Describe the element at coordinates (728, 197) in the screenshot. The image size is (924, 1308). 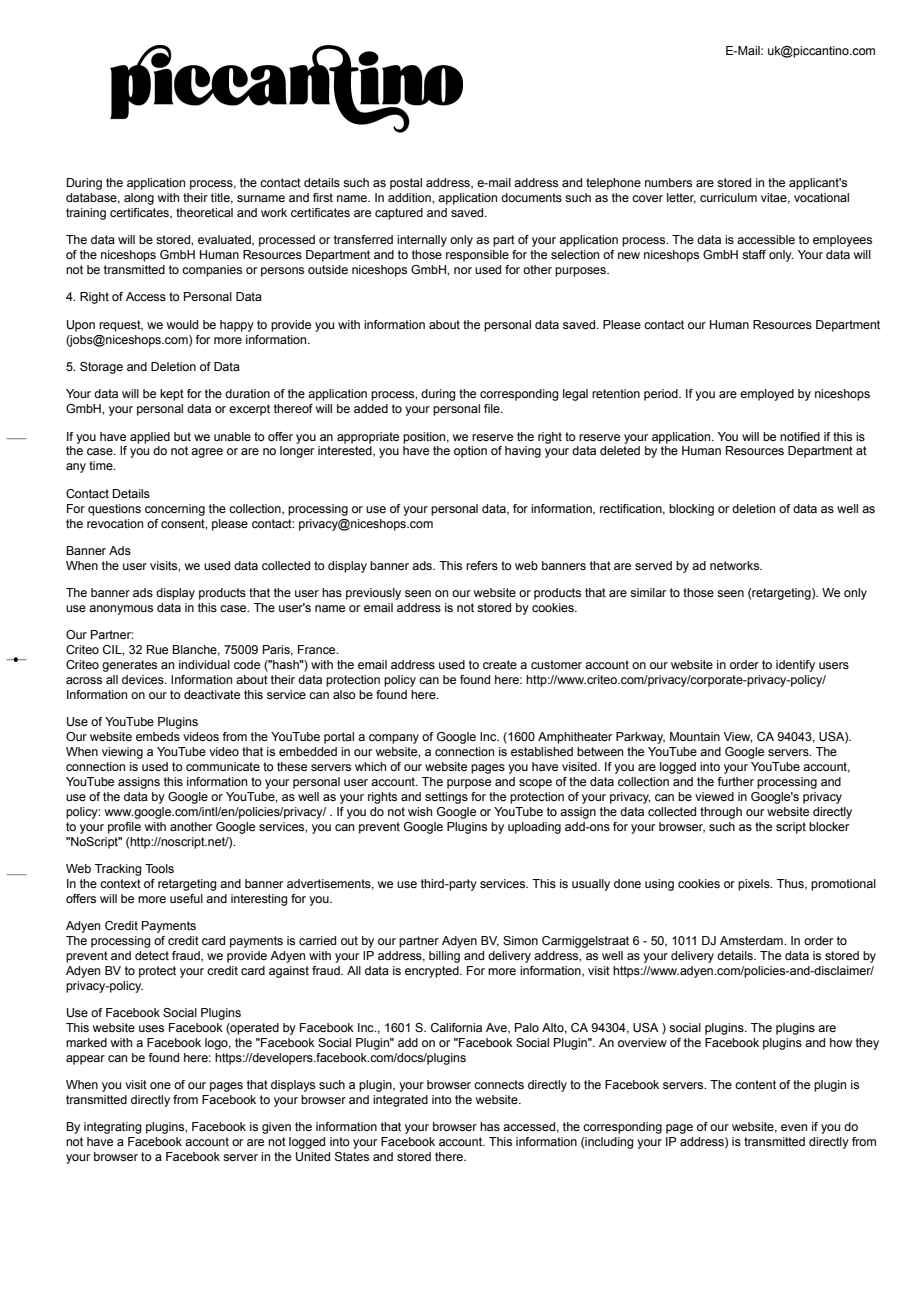
I see `curriculum` at that location.
